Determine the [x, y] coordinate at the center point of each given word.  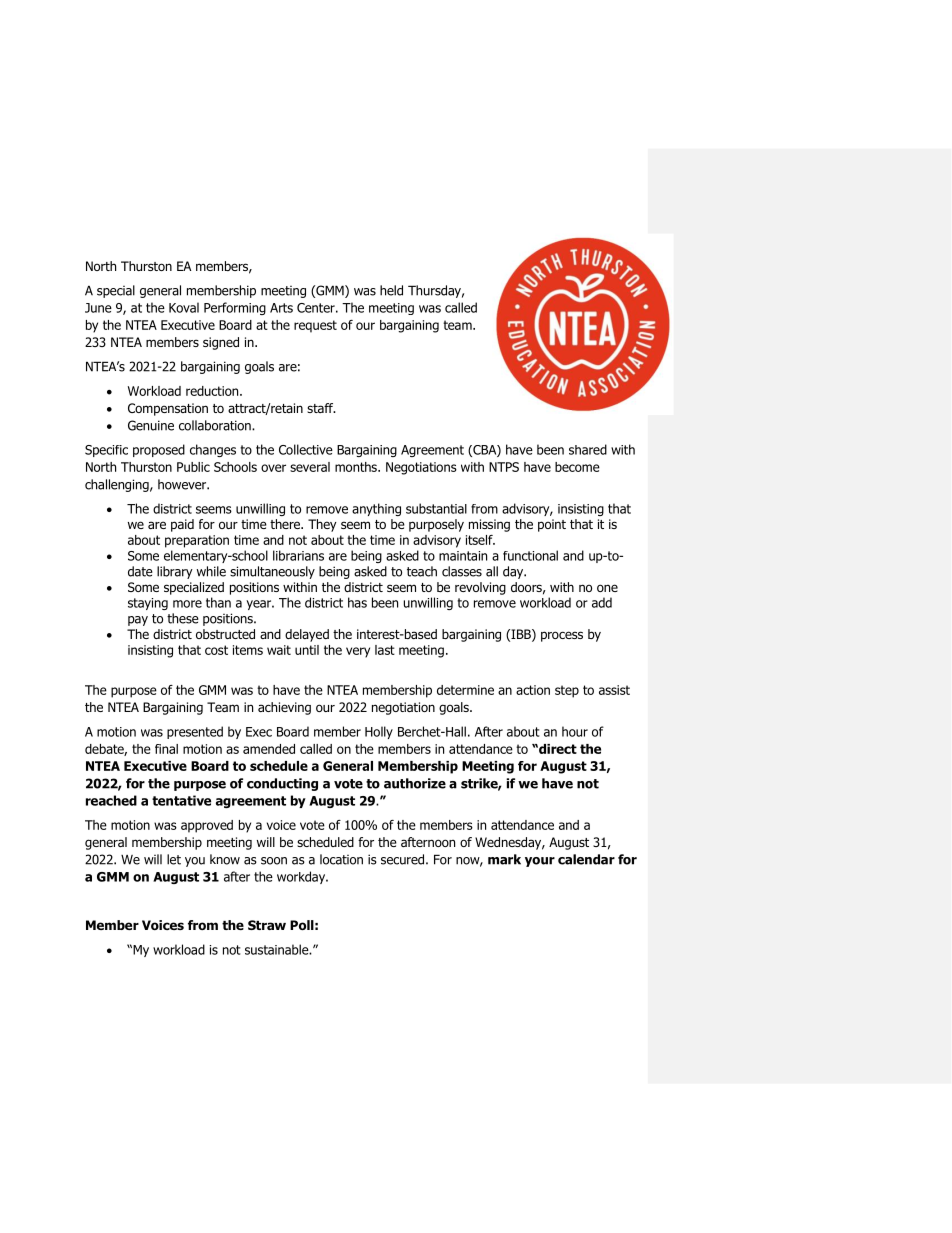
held [391, 290]
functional [530, 555]
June [98, 308]
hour [575, 731]
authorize [415, 783]
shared [588, 449]
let [174, 859]
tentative [181, 800]
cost [216, 650]
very [358, 652]
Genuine [151, 425]
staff [321, 408]
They [322, 525]
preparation [197, 541]
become [577, 467]
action [533, 690]
